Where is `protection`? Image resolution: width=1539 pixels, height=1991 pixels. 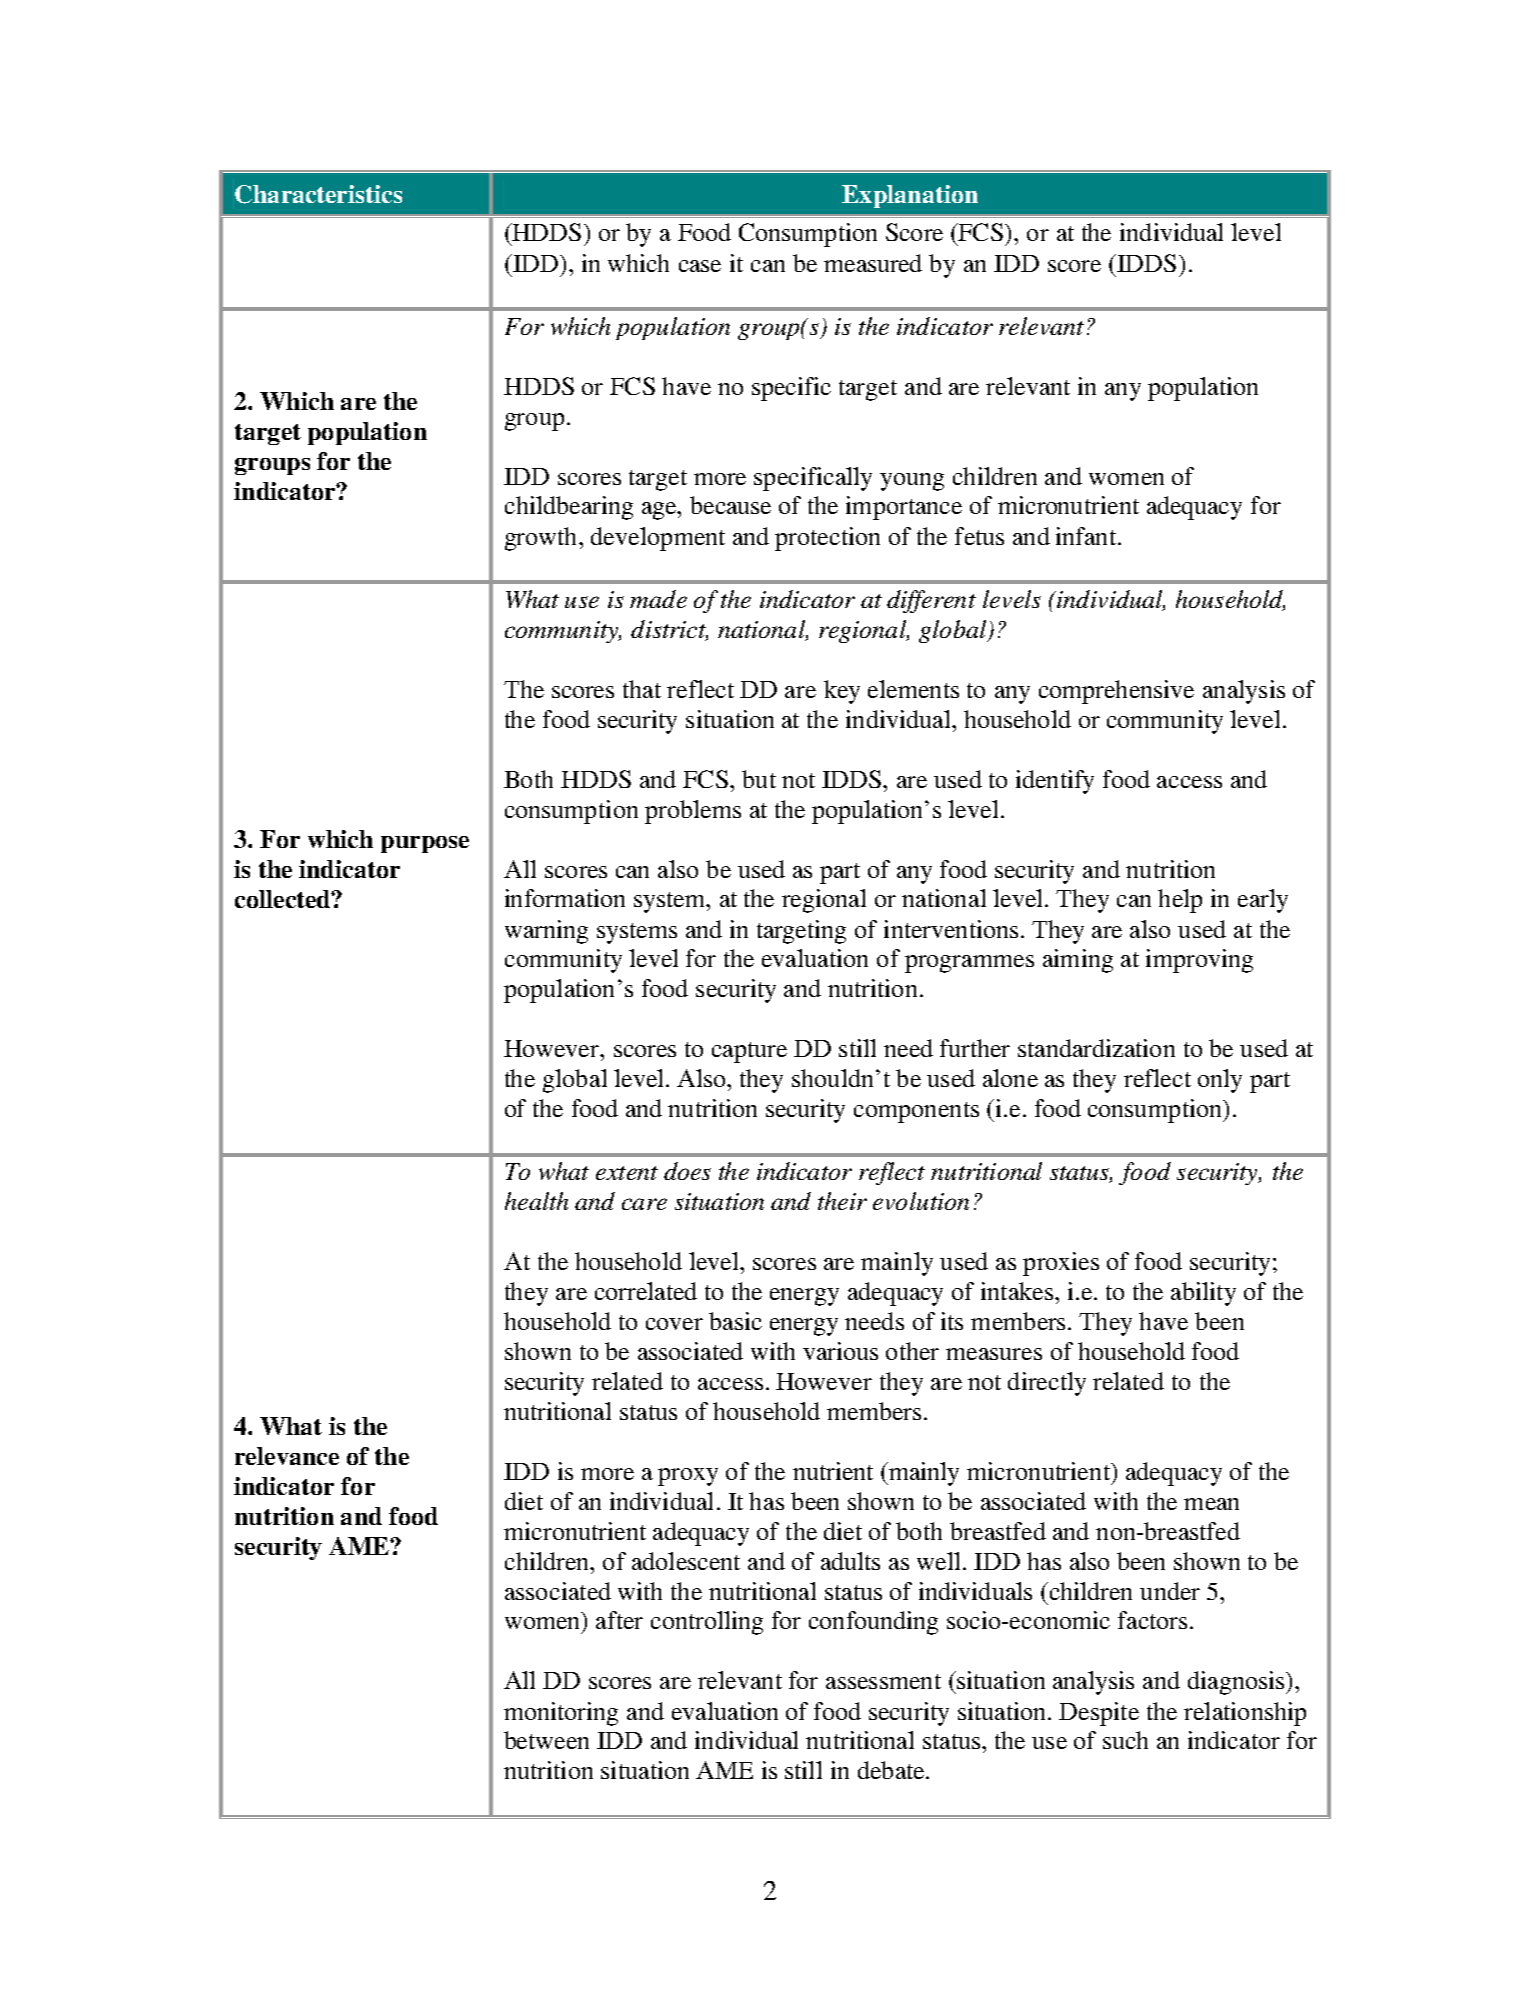
protection is located at coordinates (827, 539).
